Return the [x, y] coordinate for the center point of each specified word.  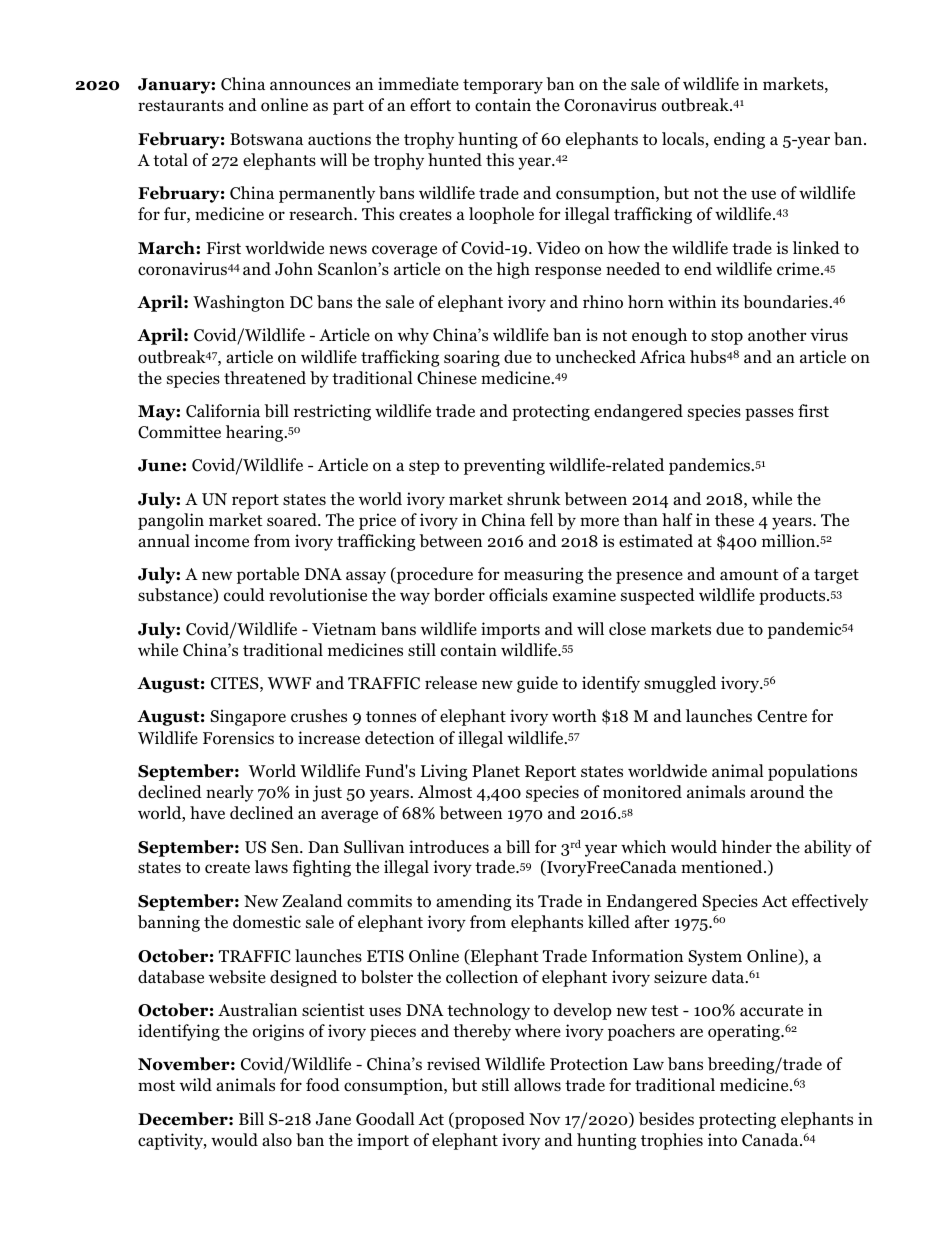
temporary [503, 86]
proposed [489, 1120]
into [722, 1140]
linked [816, 247]
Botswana [266, 139]
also [277, 1140]
